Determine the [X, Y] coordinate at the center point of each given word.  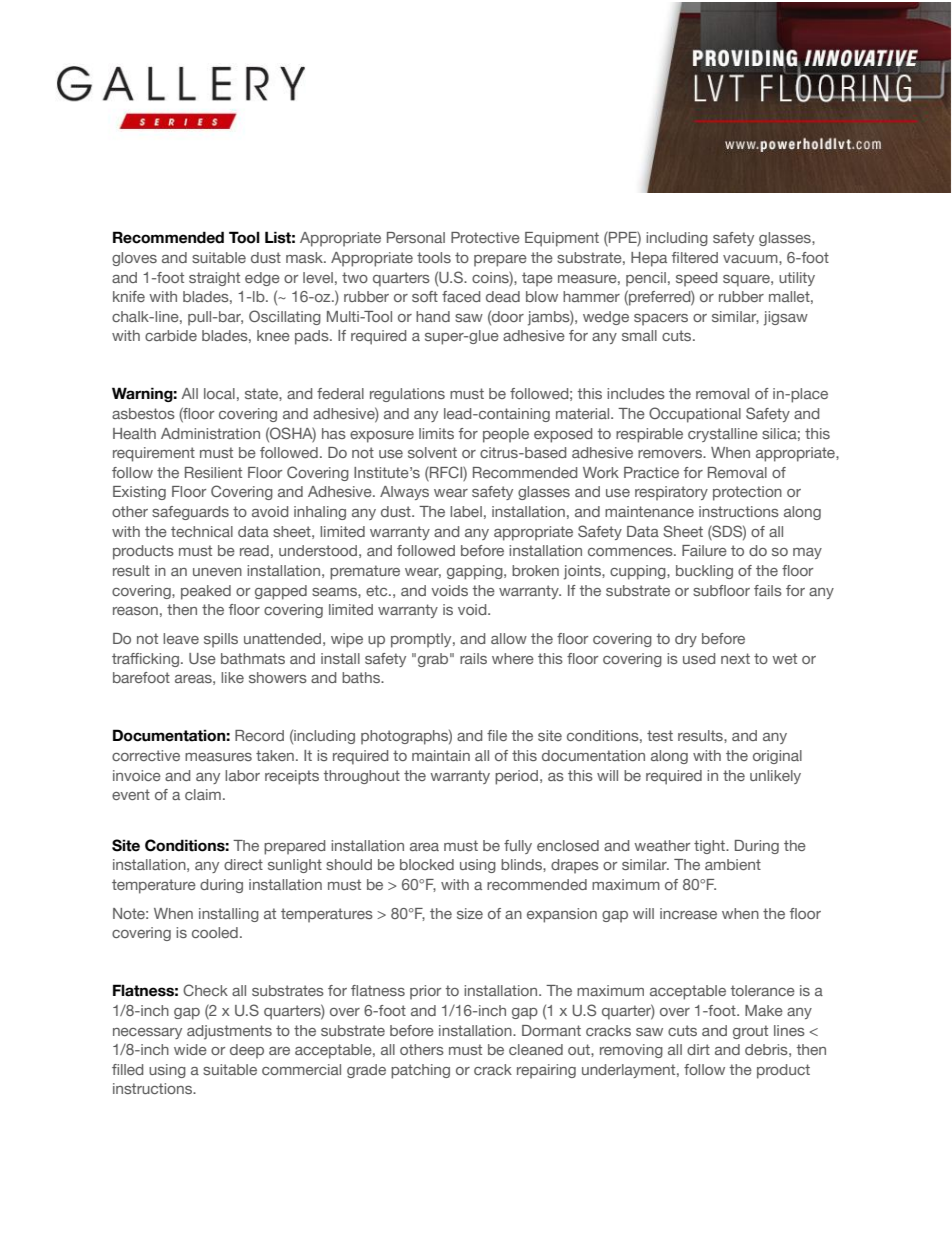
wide [190, 1049]
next [735, 658]
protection [747, 493]
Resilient [213, 472]
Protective [485, 237]
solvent [432, 452]
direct [243, 864]
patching [420, 1071]
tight [710, 847]
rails [473, 658]
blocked [427, 864]
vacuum [751, 259]
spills [221, 640]
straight [214, 279]
